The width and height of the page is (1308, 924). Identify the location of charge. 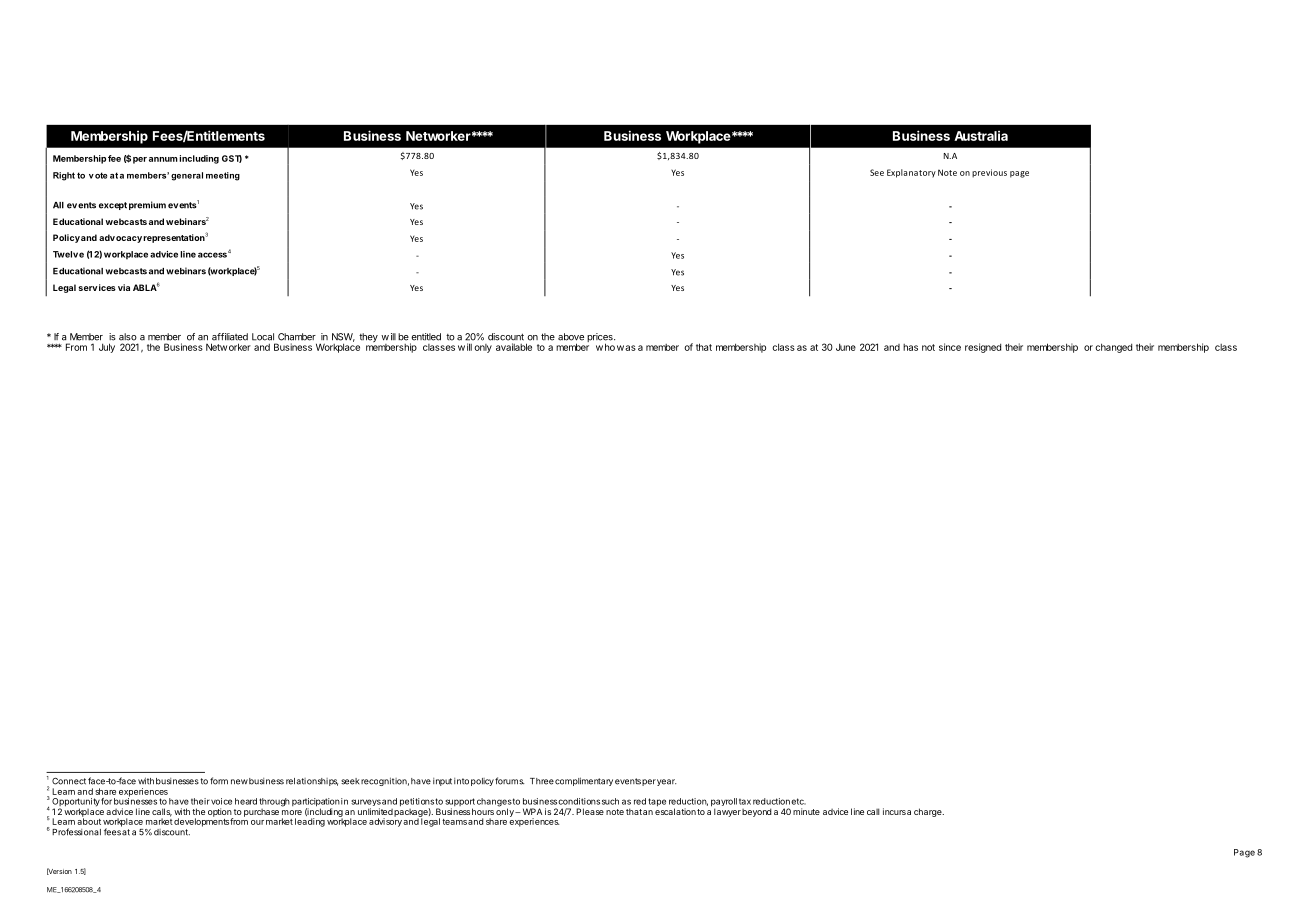
(929, 812).
